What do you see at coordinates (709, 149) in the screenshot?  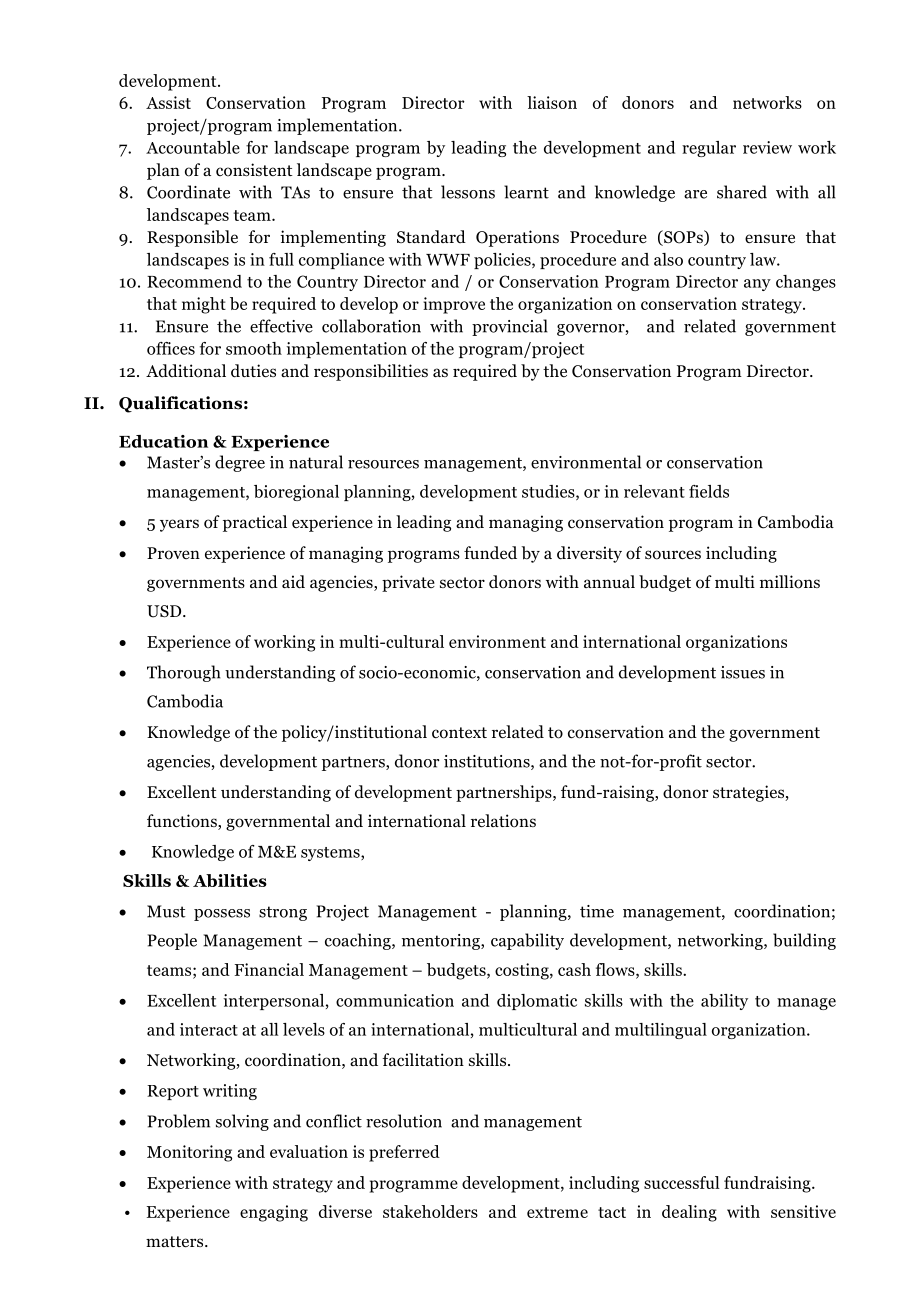 I see `regular` at bounding box center [709, 149].
